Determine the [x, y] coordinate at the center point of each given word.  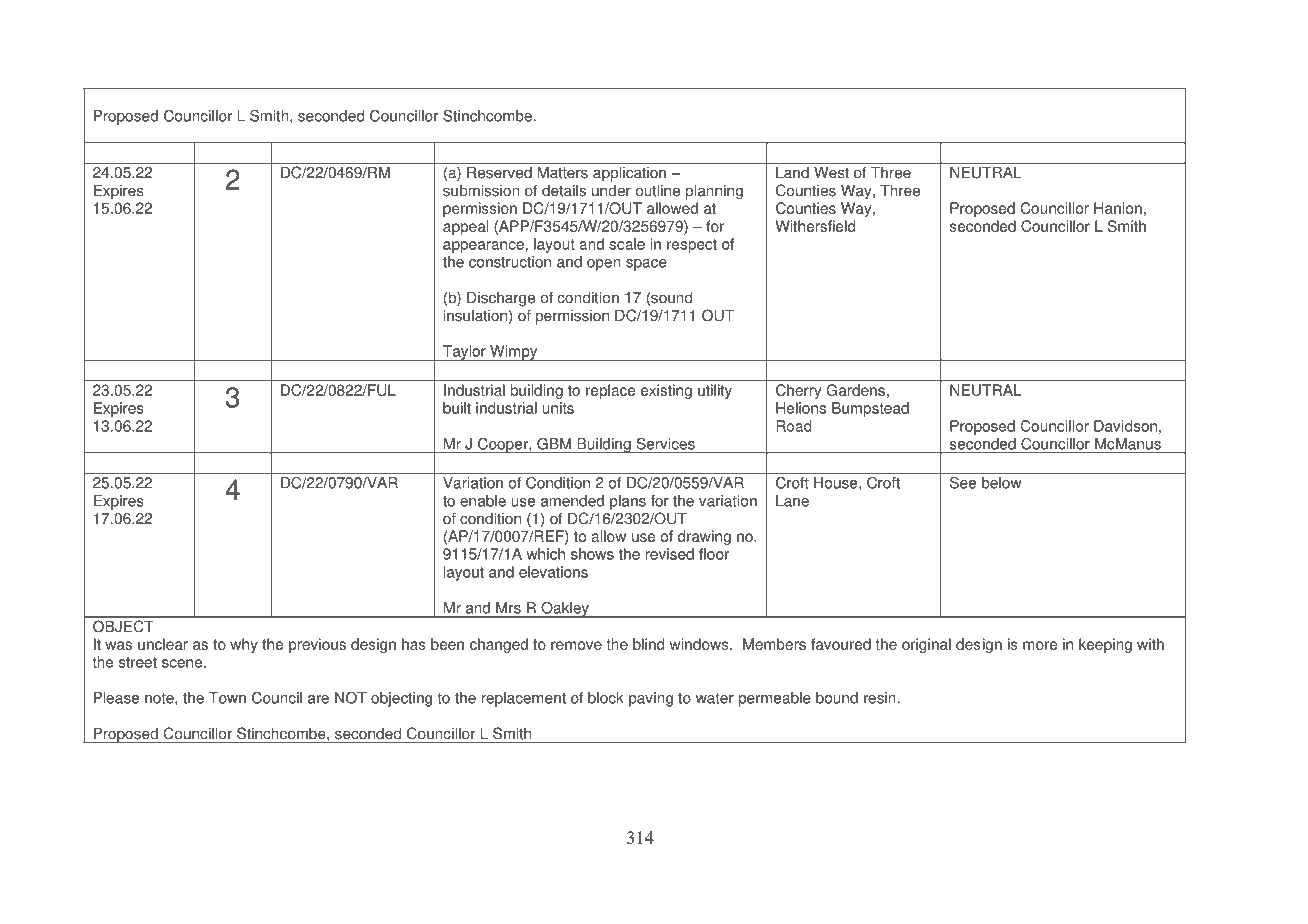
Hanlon [1118, 208]
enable [483, 501]
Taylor [464, 353]
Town [227, 698]
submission [481, 190]
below [1002, 483]
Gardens [856, 390]
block [606, 698]
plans [628, 502]
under [611, 190]
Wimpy [514, 353]
